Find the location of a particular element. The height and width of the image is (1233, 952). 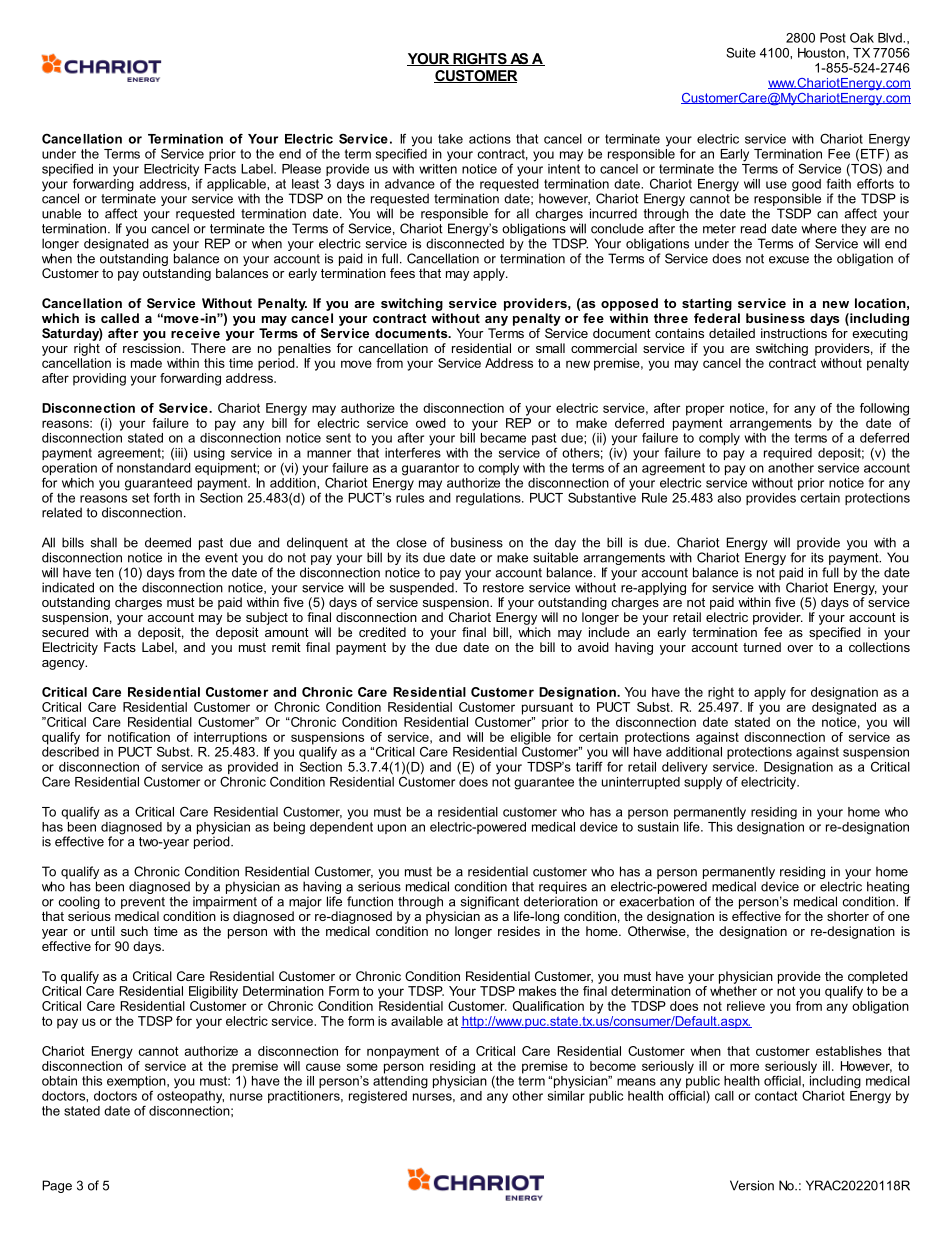

notification is located at coordinates (139, 737).
